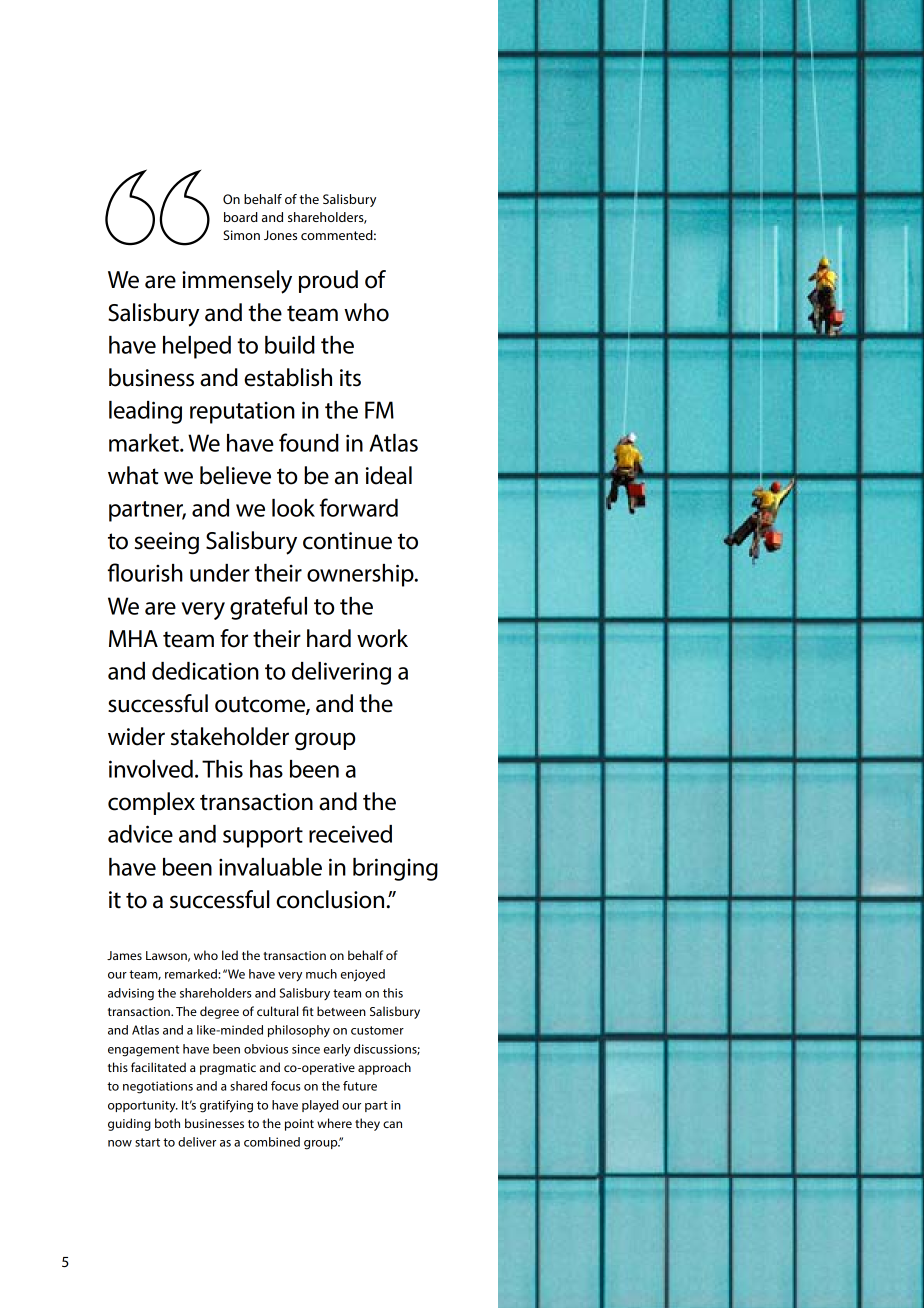  I want to click on opportunity, so click(143, 1106).
